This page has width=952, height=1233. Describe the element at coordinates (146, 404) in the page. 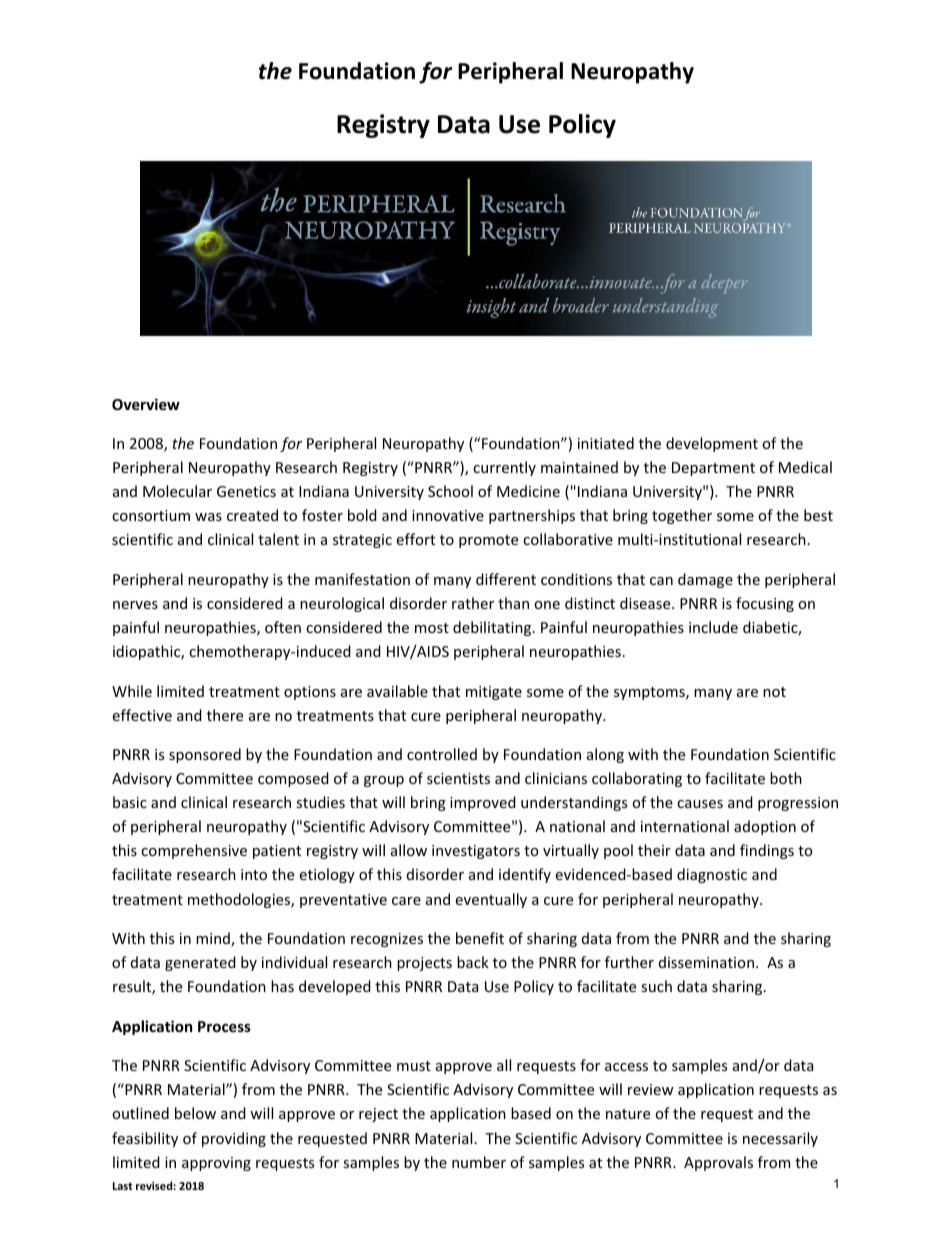

I see `Overview` at that location.
